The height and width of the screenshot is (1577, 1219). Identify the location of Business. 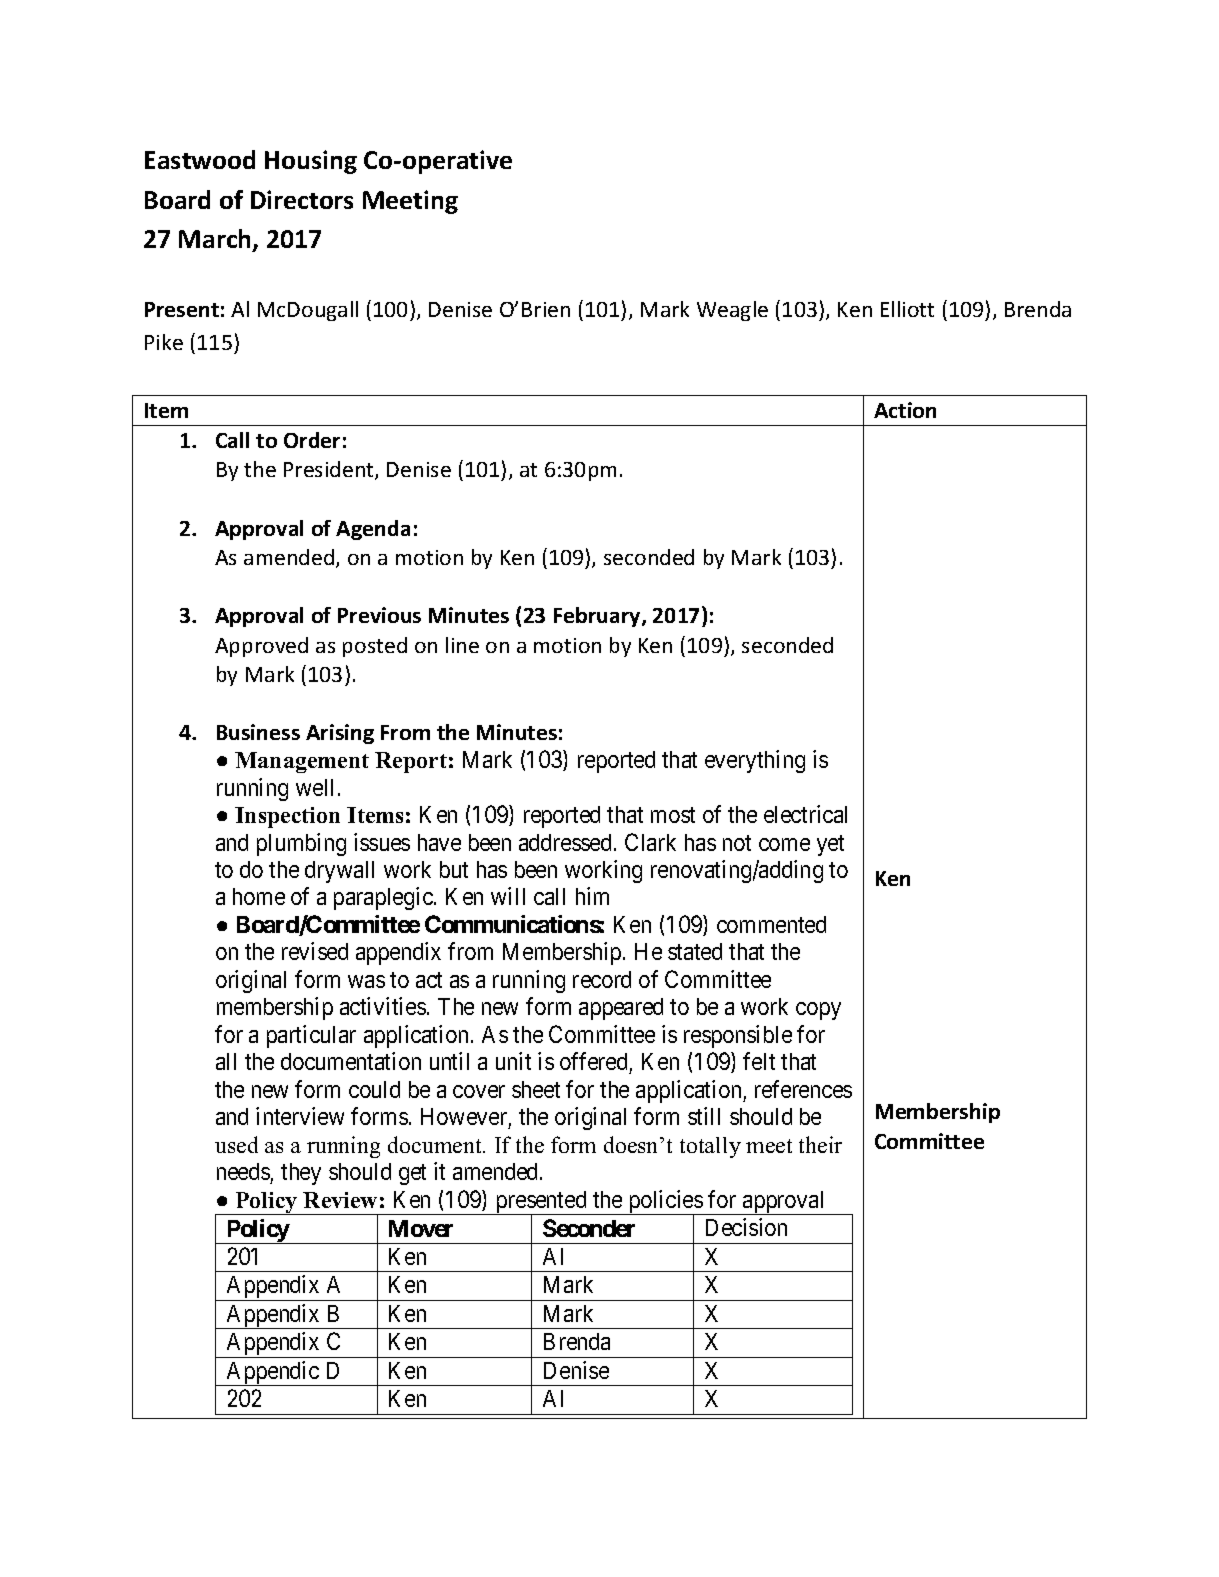
(258, 732).
